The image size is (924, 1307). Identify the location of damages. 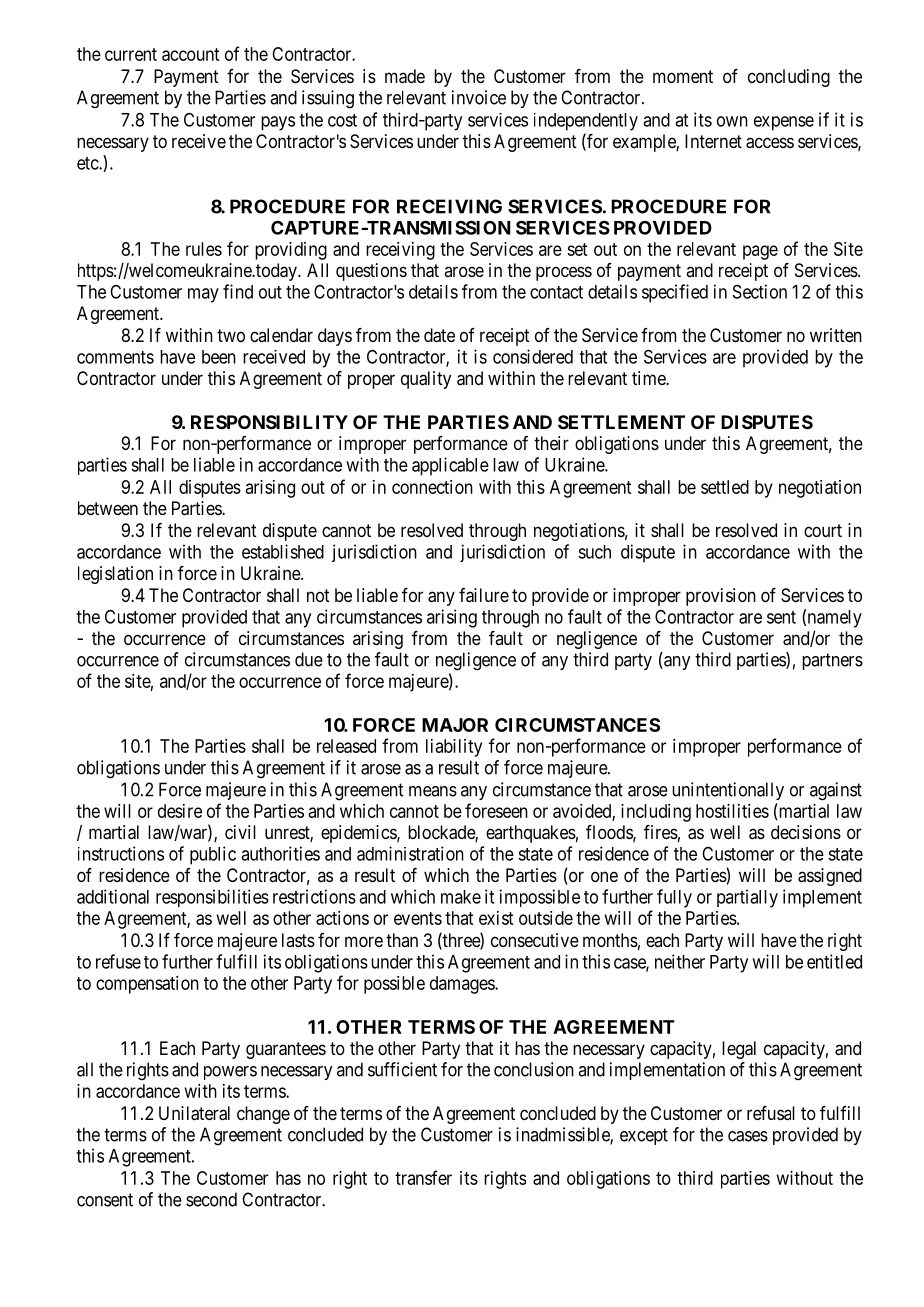
(463, 985).
